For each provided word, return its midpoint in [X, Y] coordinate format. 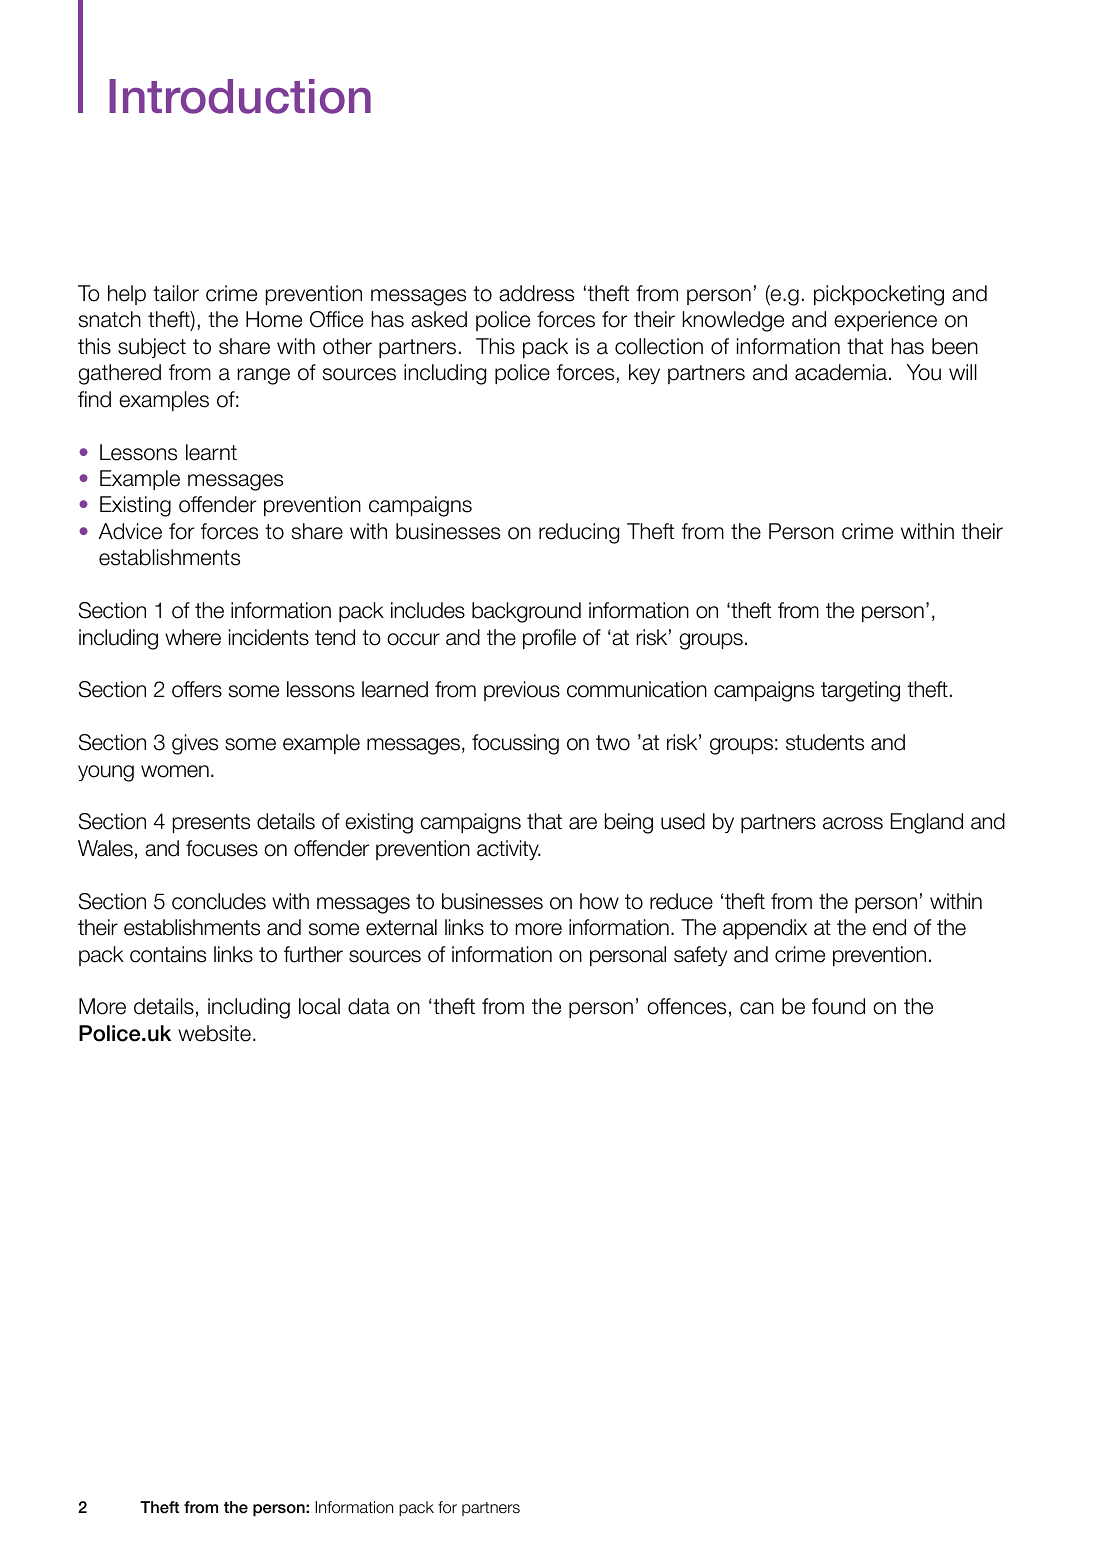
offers [197, 689]
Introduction [240, 96]
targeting [860, 691]
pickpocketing [879, 295]
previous [522, 691]
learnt [211, 452]
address [536, 293]
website [214, 1033]
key [644, 374]
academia [841, 372]
